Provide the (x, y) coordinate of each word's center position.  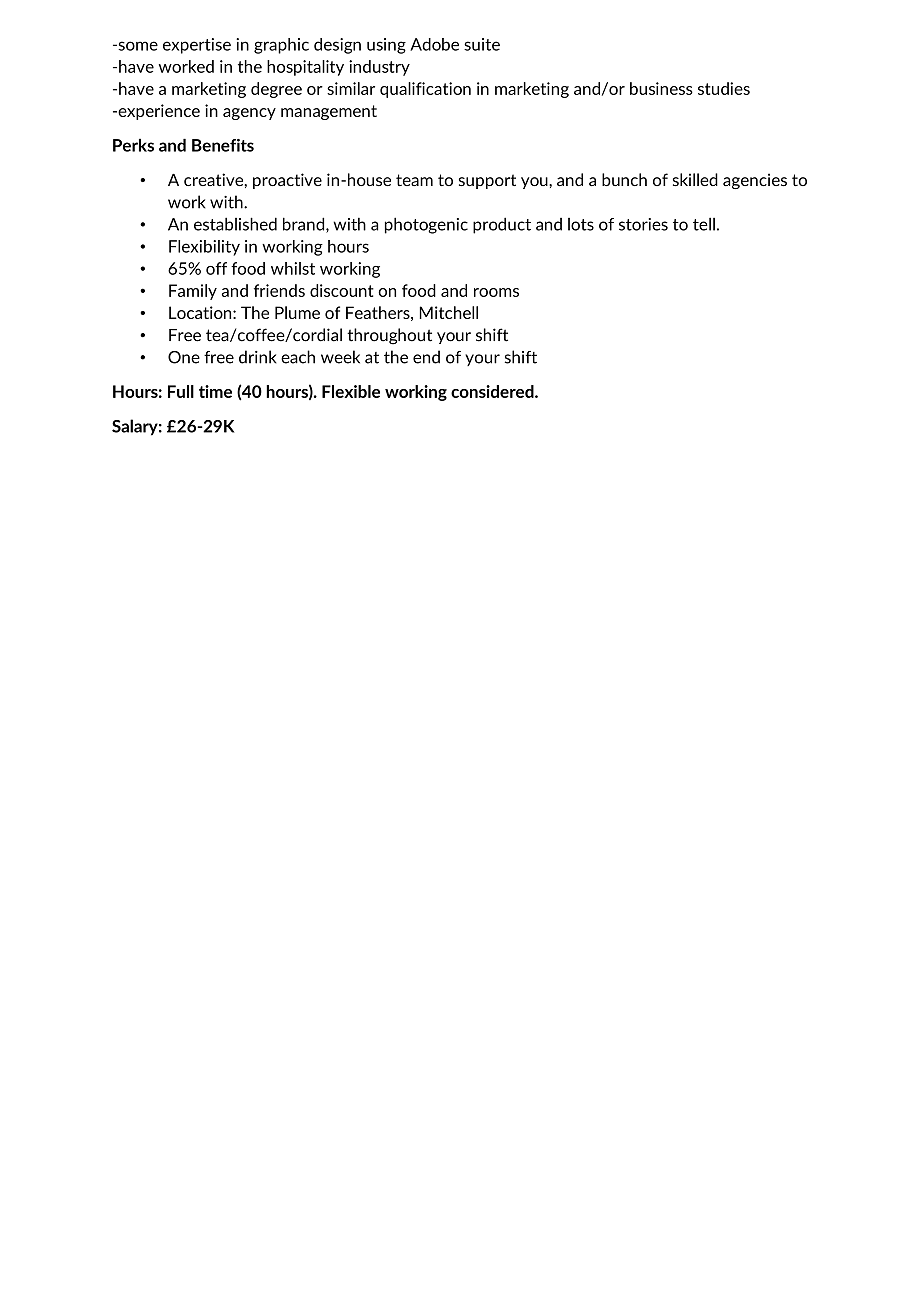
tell (704, 224)
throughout (389, 336)
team (414, 180)
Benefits (223, 145)
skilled (695, 179)
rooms (496, 292)
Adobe (434, 44)
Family (193, 292)
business (661, 88)
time (215, 391)
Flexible (351, 391)
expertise (197, 46)
